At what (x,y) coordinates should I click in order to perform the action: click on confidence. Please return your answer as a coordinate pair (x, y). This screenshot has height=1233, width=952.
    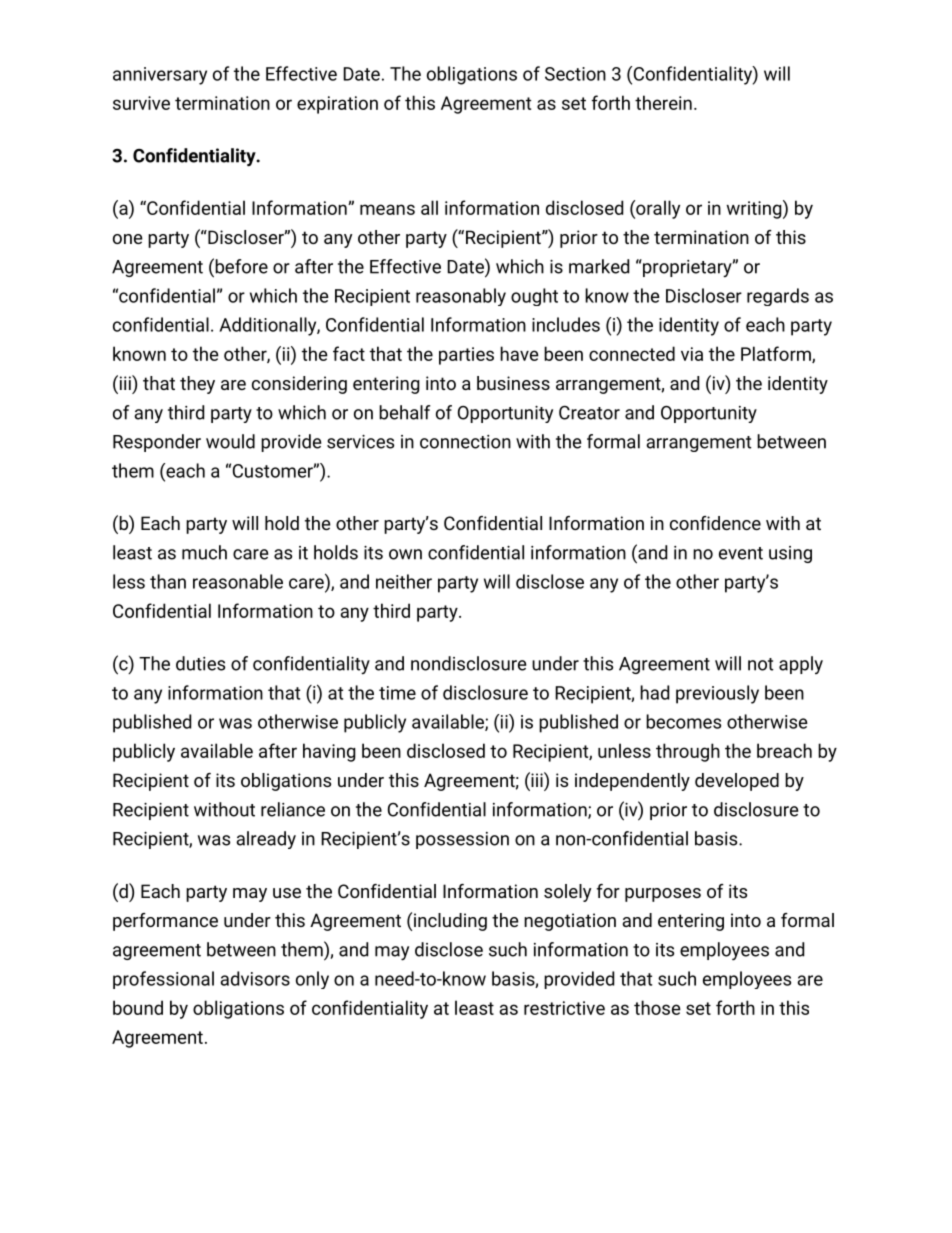
    Looking at the image, I should click on (715, 523).
